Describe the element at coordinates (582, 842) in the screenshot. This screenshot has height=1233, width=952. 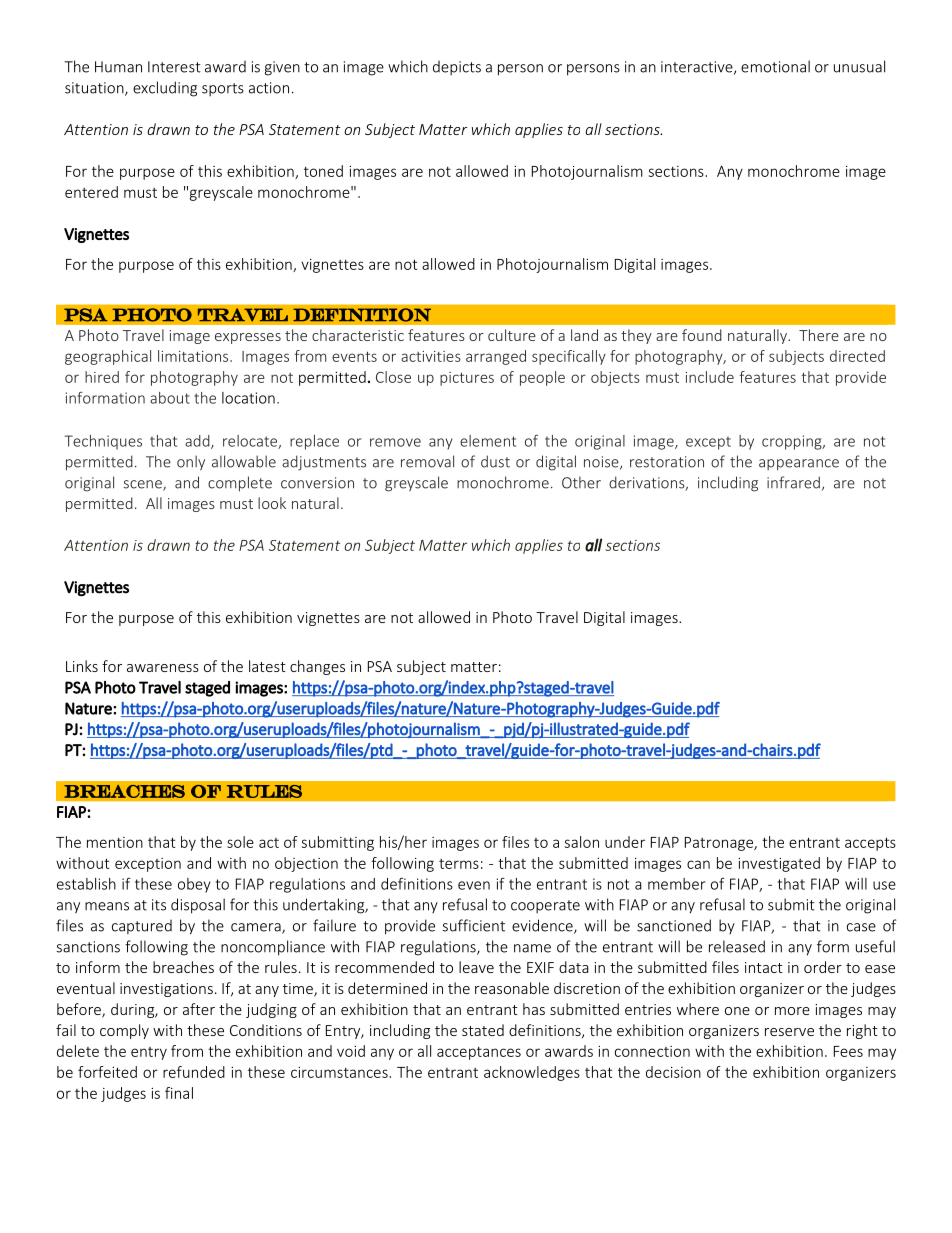
I see `salon` at that location.
